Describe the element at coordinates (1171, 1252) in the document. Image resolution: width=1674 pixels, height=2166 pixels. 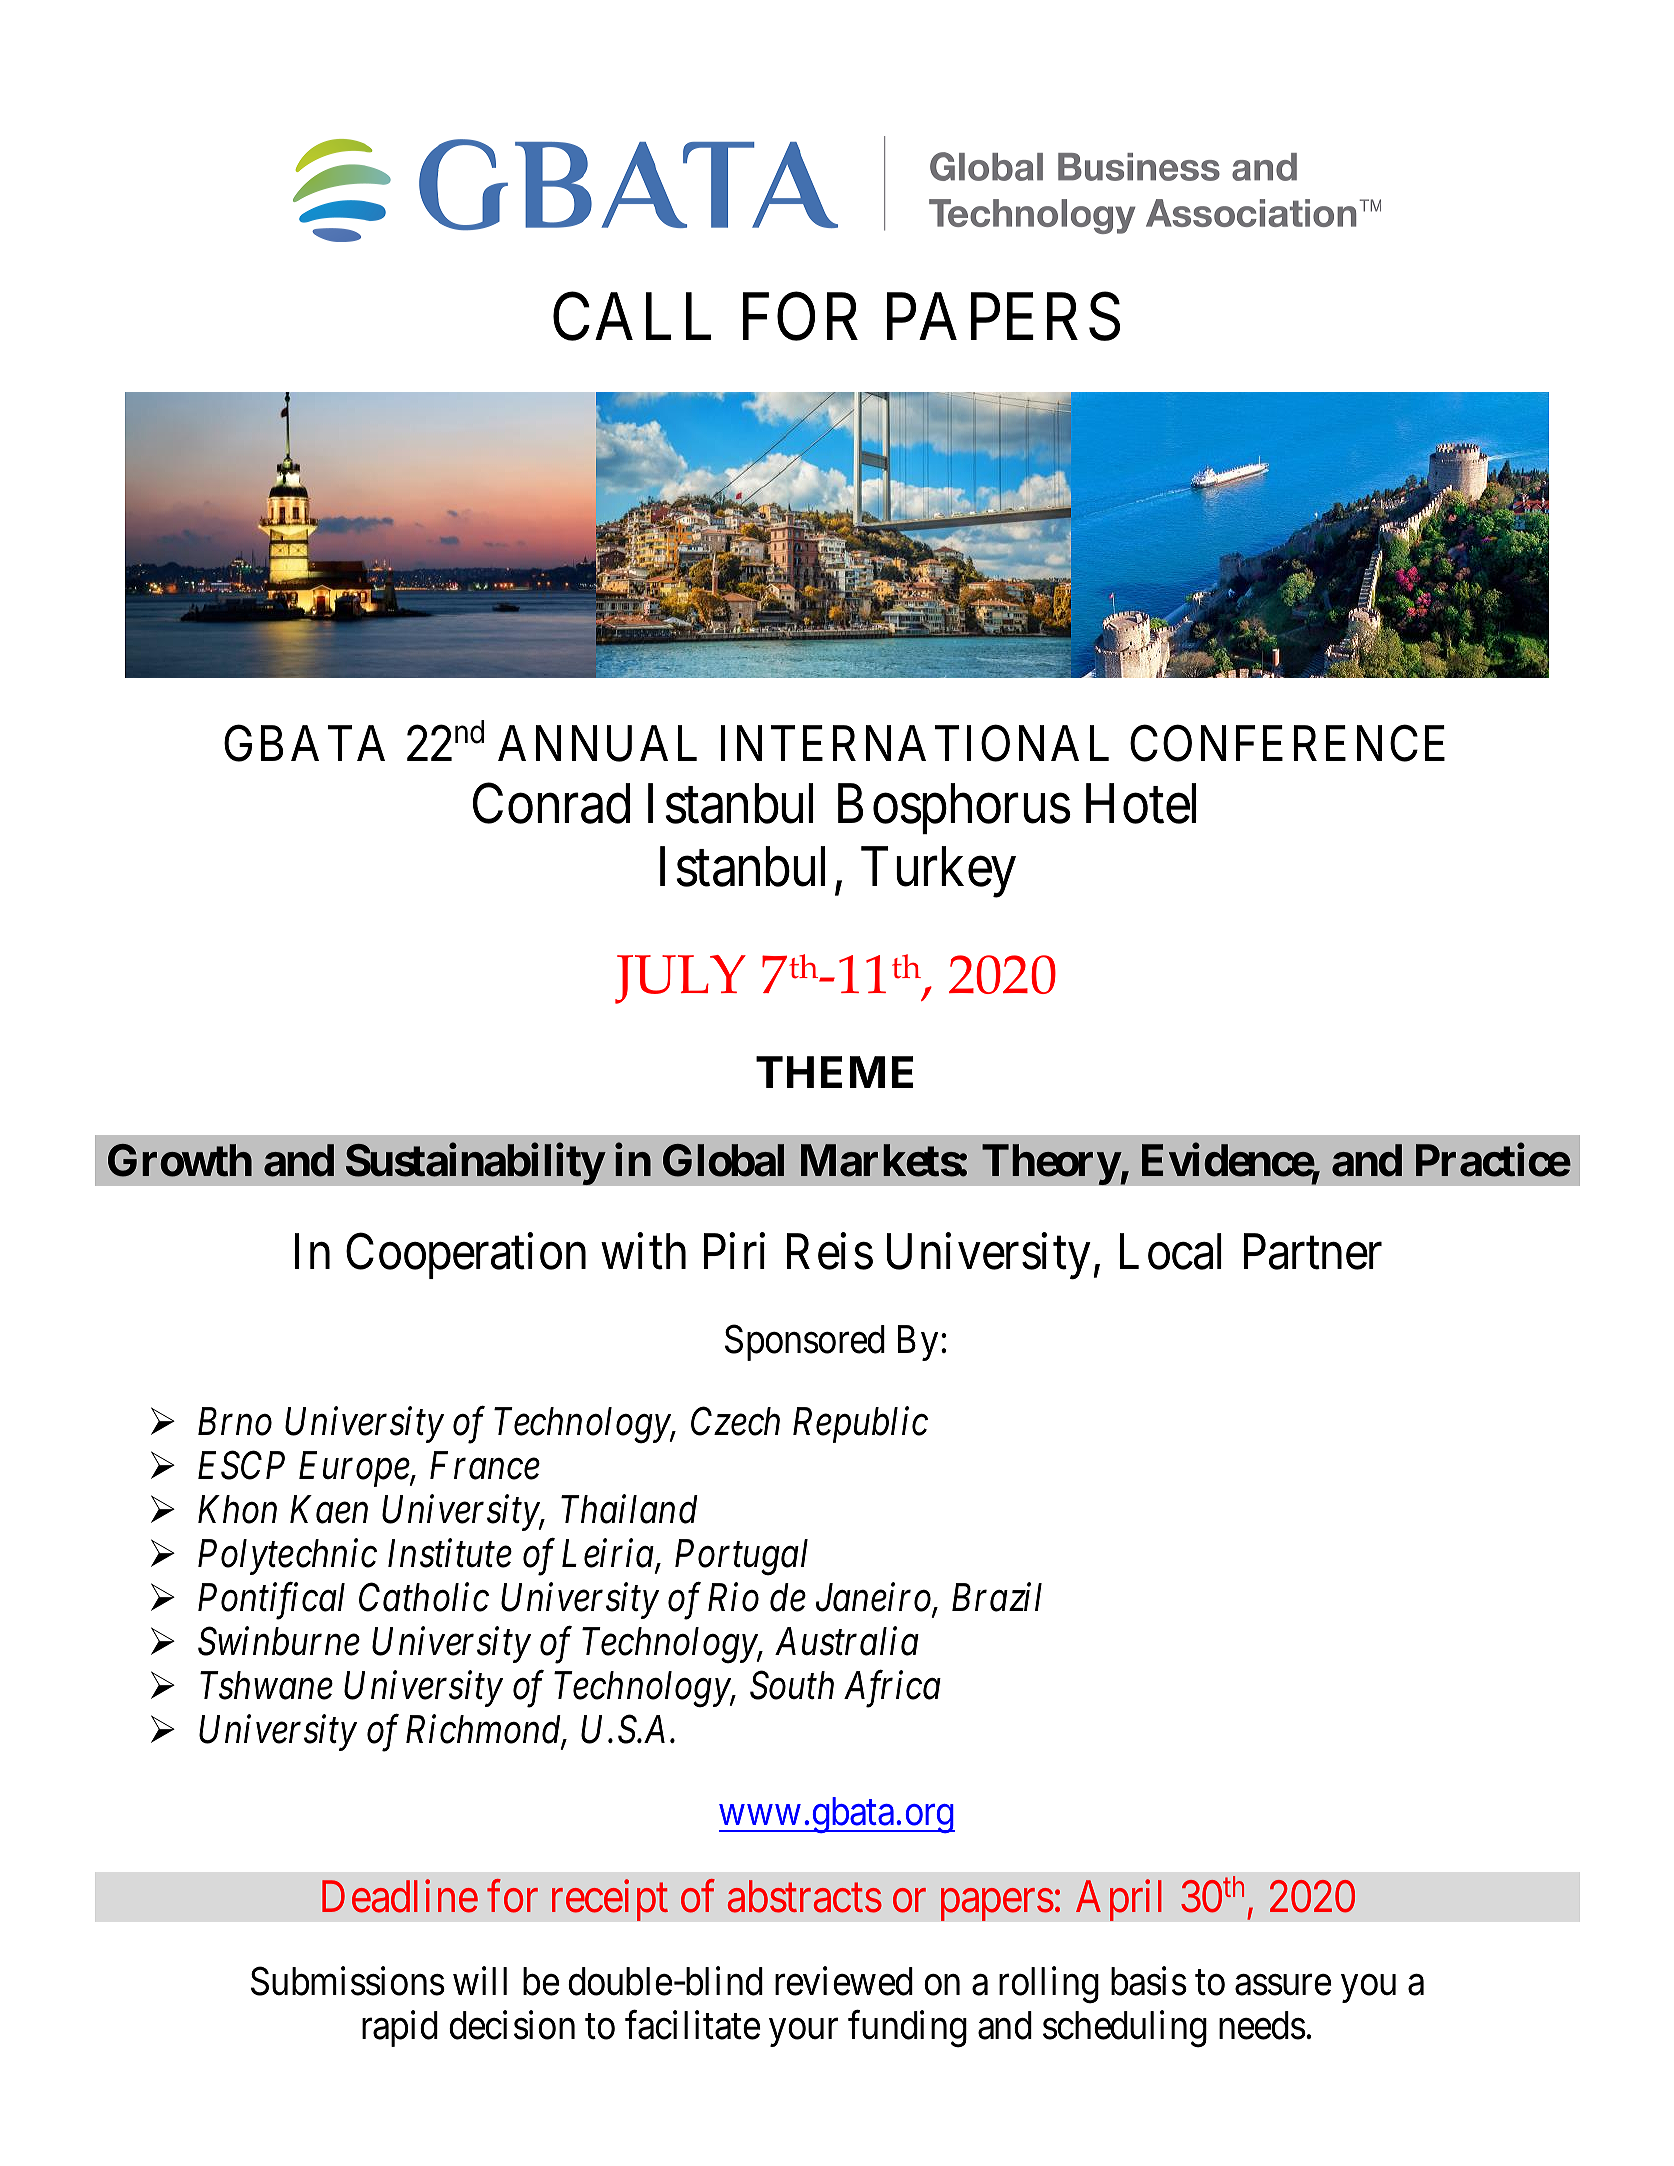
I see `Local` at that location.
